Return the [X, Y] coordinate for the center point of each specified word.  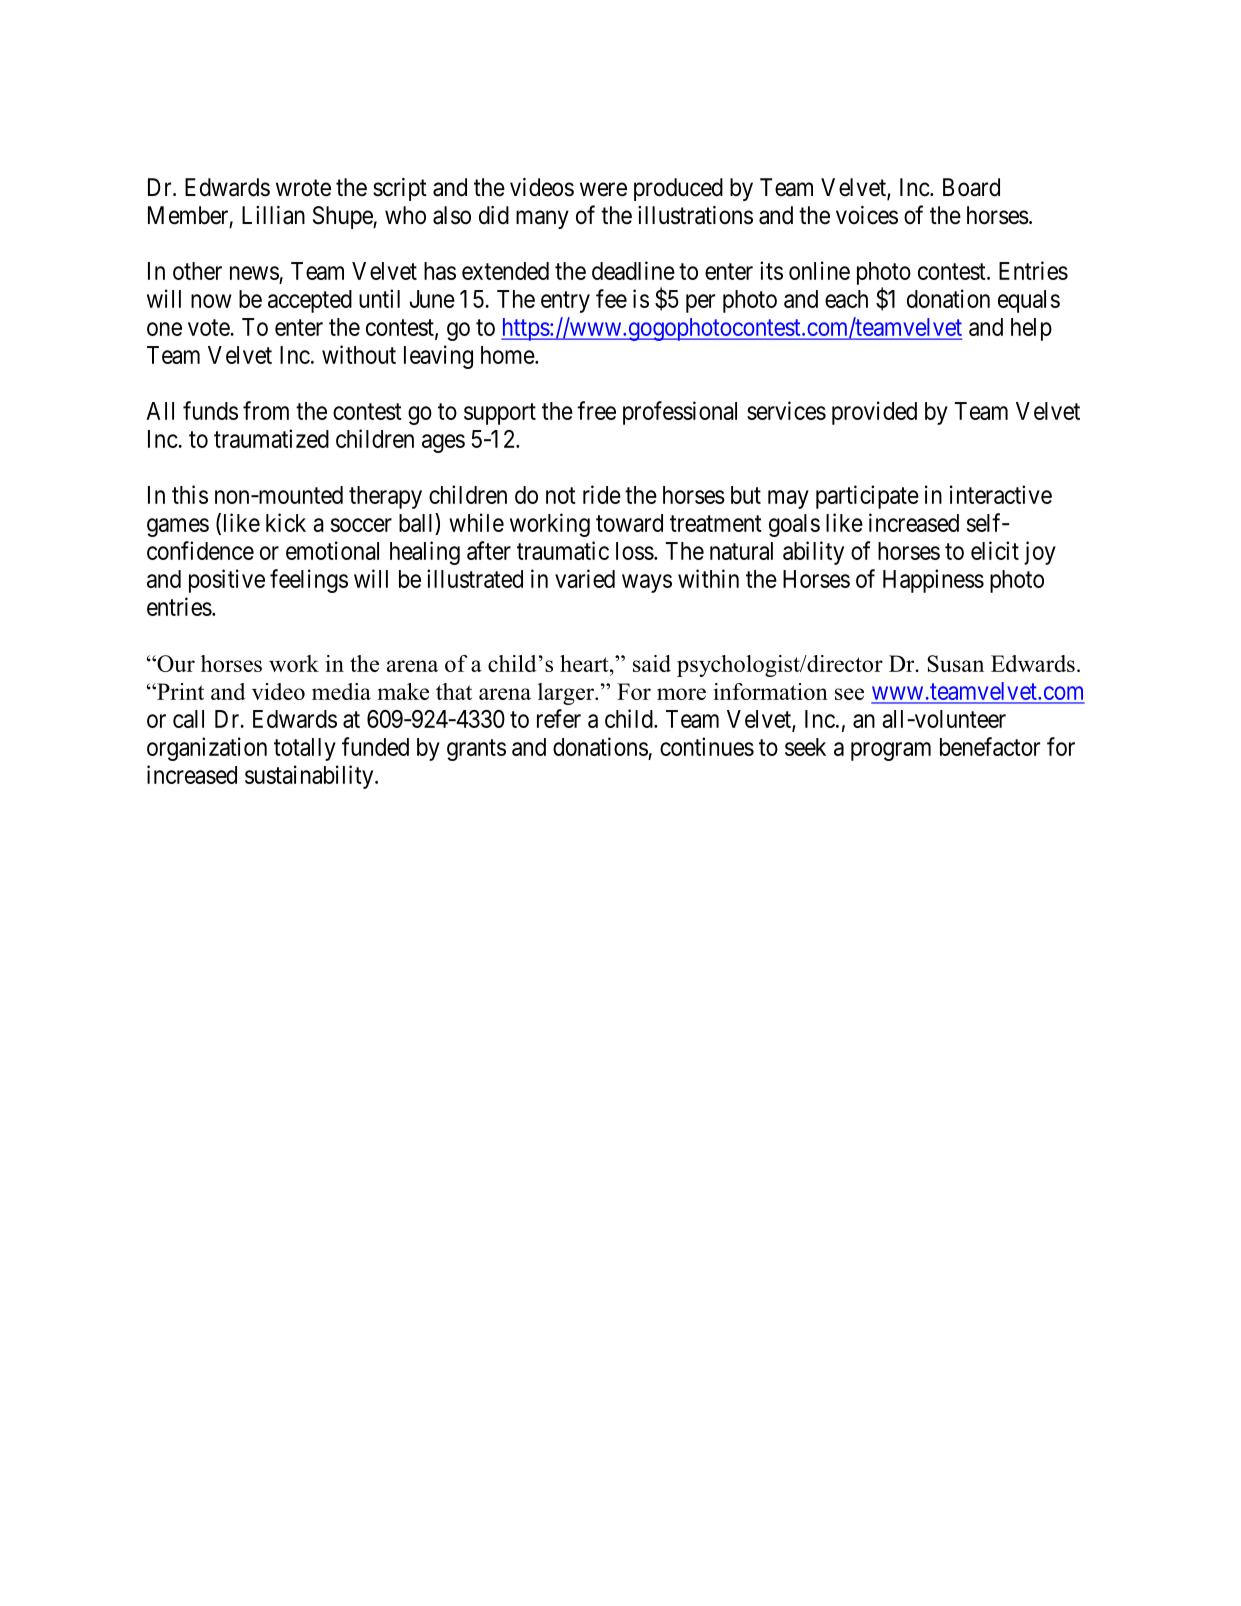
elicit [995, 550]
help [1031, 329]
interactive [1001, 494]
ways [647, 583]
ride [602, 494]
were [603, 189]
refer [559, 718]
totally [305, 749]
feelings [309, 581]
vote [209, 327]
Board [971, 187]
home [508, 355]
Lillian [273, 215]
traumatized [271, 438]
